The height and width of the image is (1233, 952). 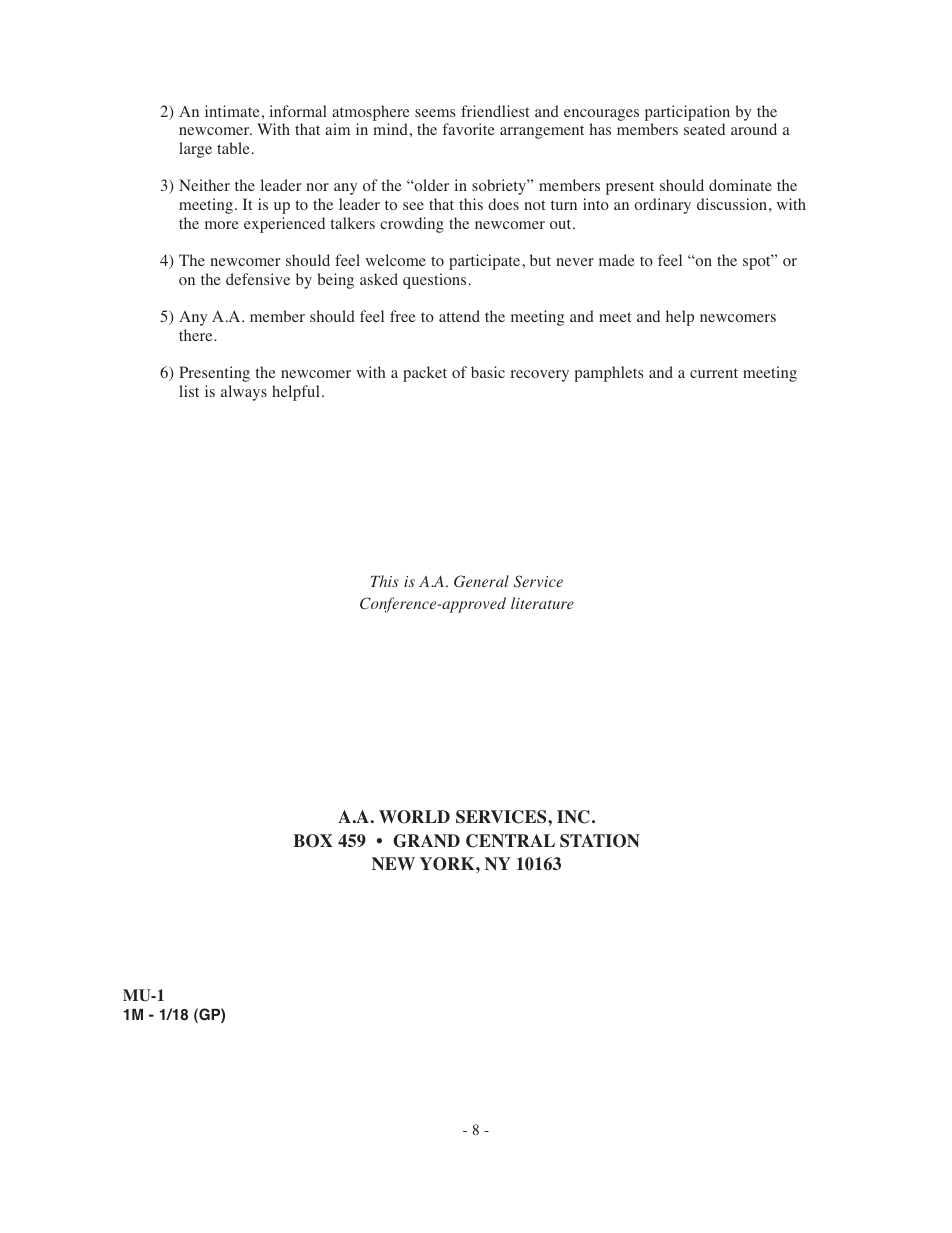 What do you see at coordinates (488, 372) in the image?
I see `basic` at bounding box center [488, 372].
